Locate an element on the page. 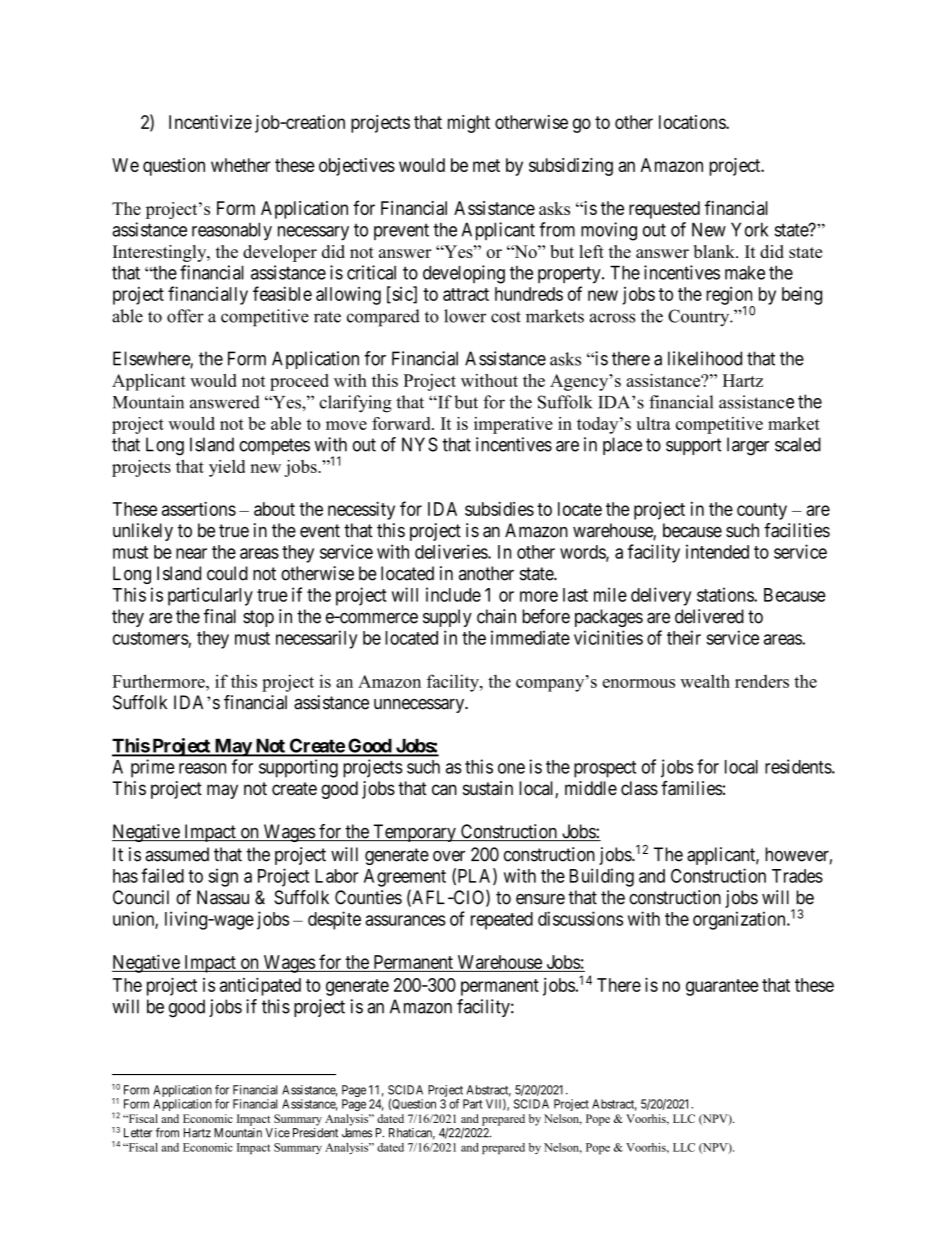 The width and height of the image is (952, 1233). whether is located at coordinates (241, 165).
